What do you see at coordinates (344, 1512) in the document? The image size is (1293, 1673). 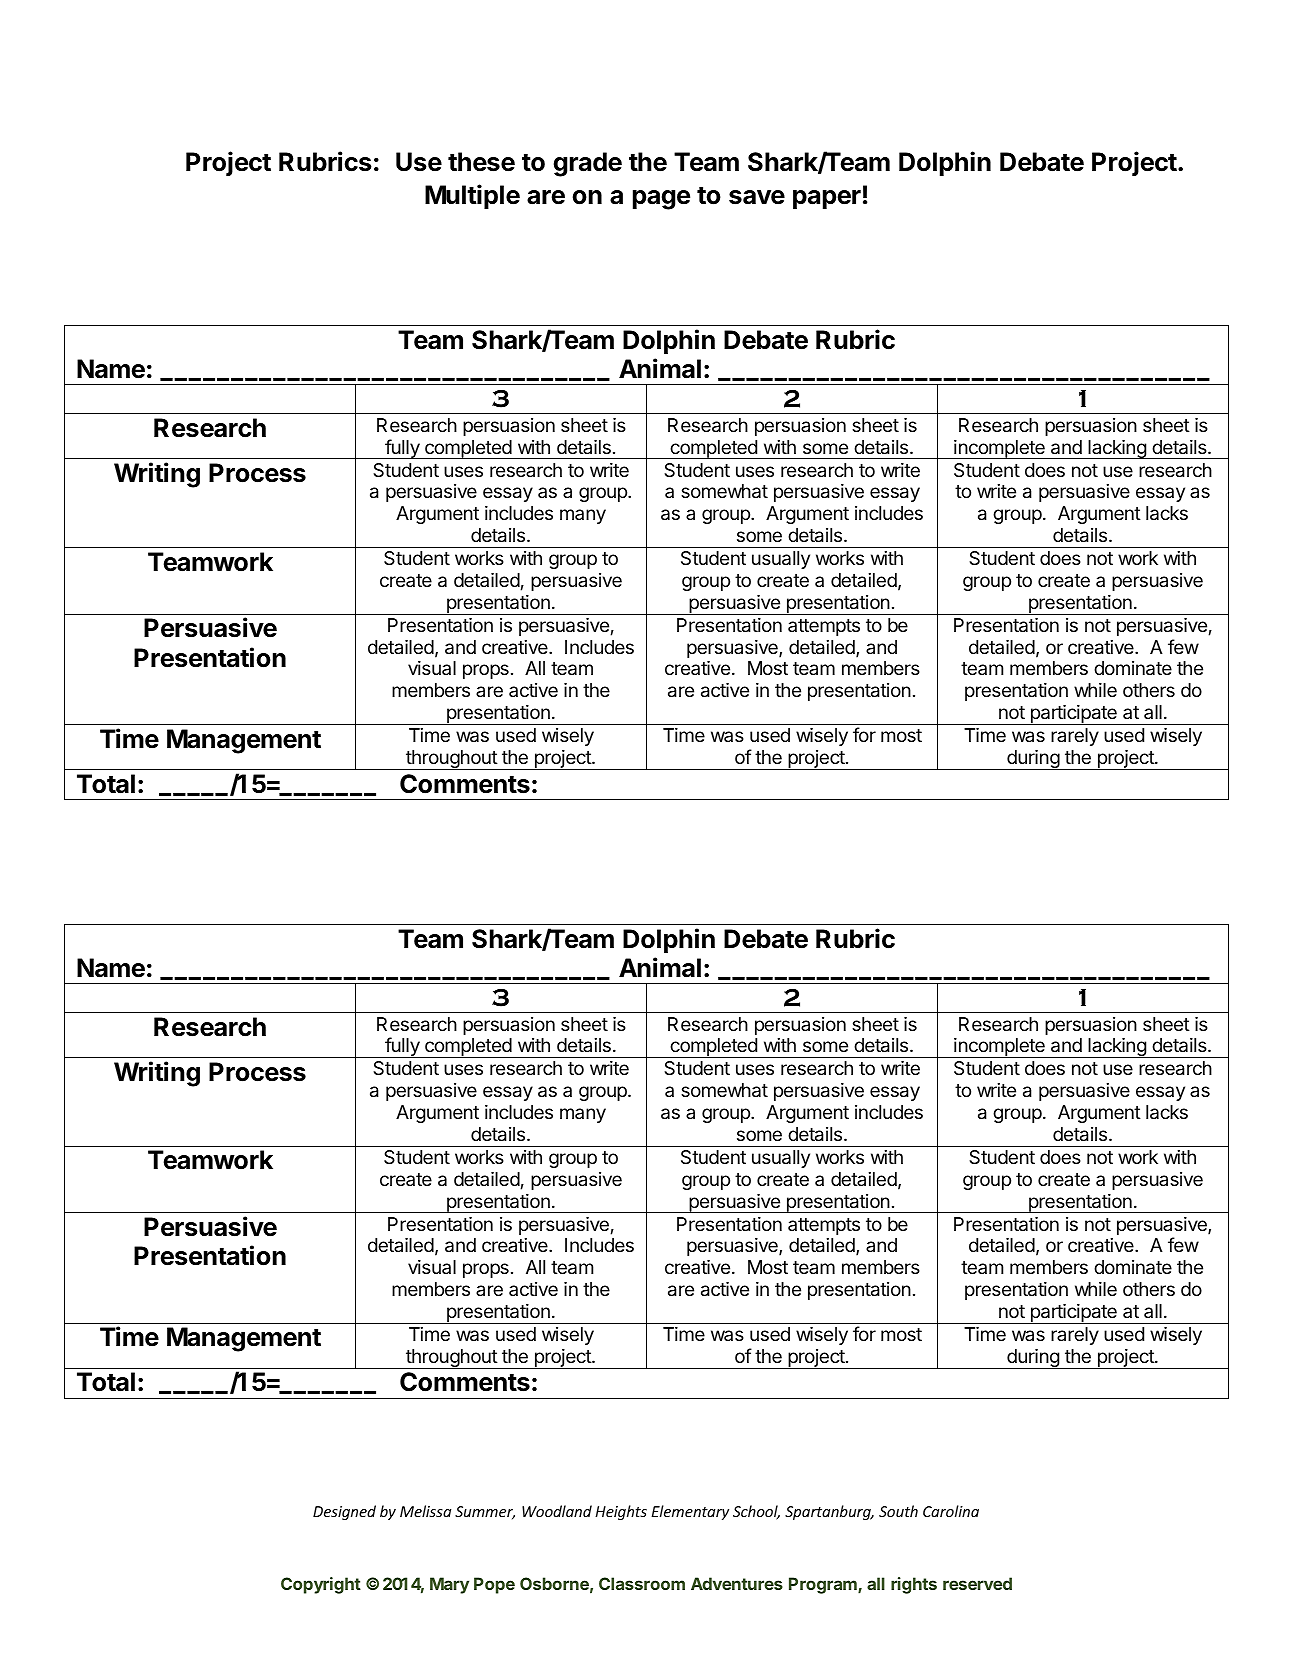 I see `Designed` at bounding box center [344, 1512].
